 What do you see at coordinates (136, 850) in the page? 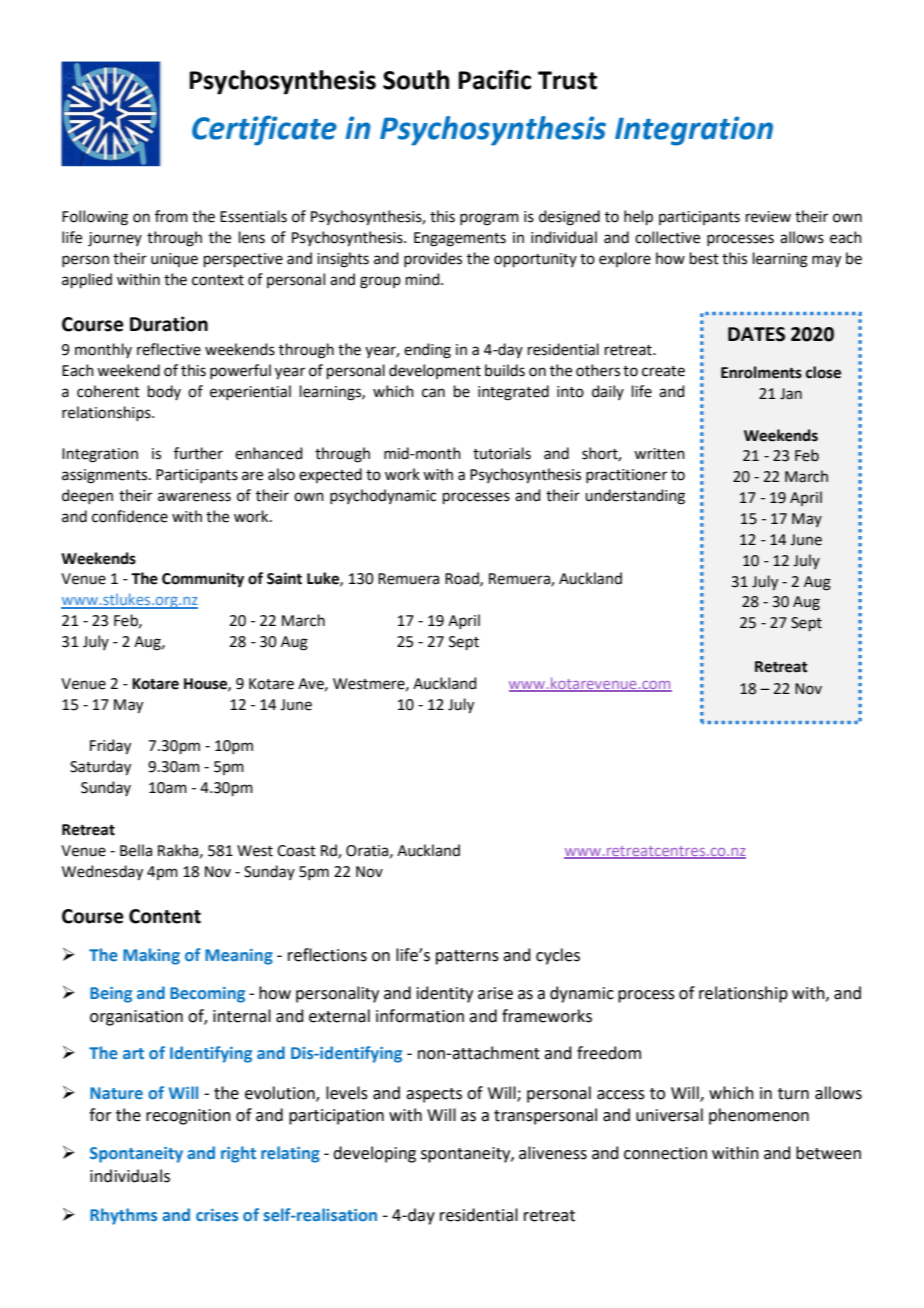
I see `Bella` at bounding box center [136, 850].
